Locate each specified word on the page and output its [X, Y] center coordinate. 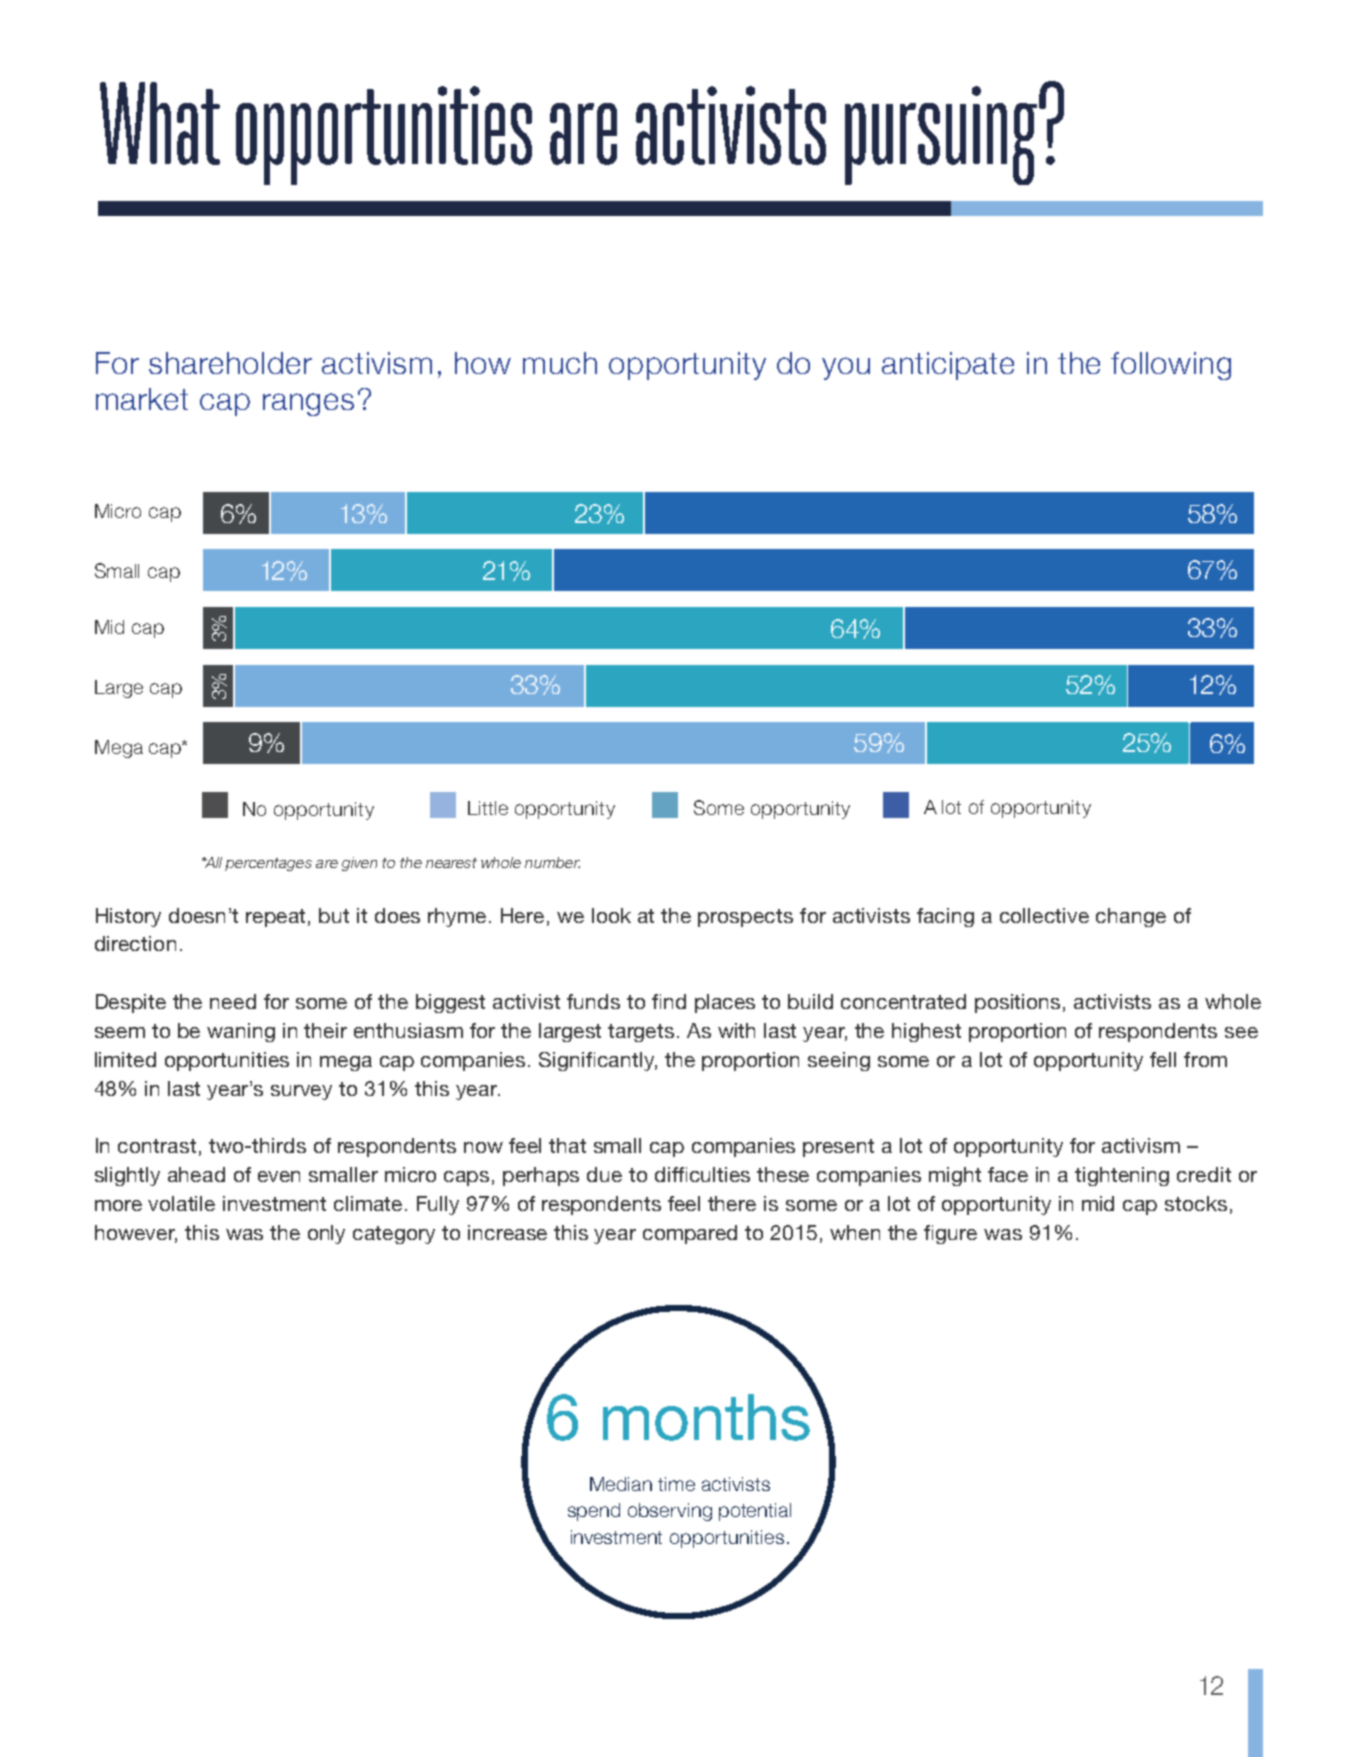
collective [1044, 915]
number [552, 862]
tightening [1122, 1176]
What [160, 123]
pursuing [942, 135]
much [560, 363]
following [1171, 366]
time [676, 1484]
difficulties [702, 1174]
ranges [308, 404]
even [279, 1176]
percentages [268, 864]
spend [594, 1512]
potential [755, 1512]
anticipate [948, 366]
